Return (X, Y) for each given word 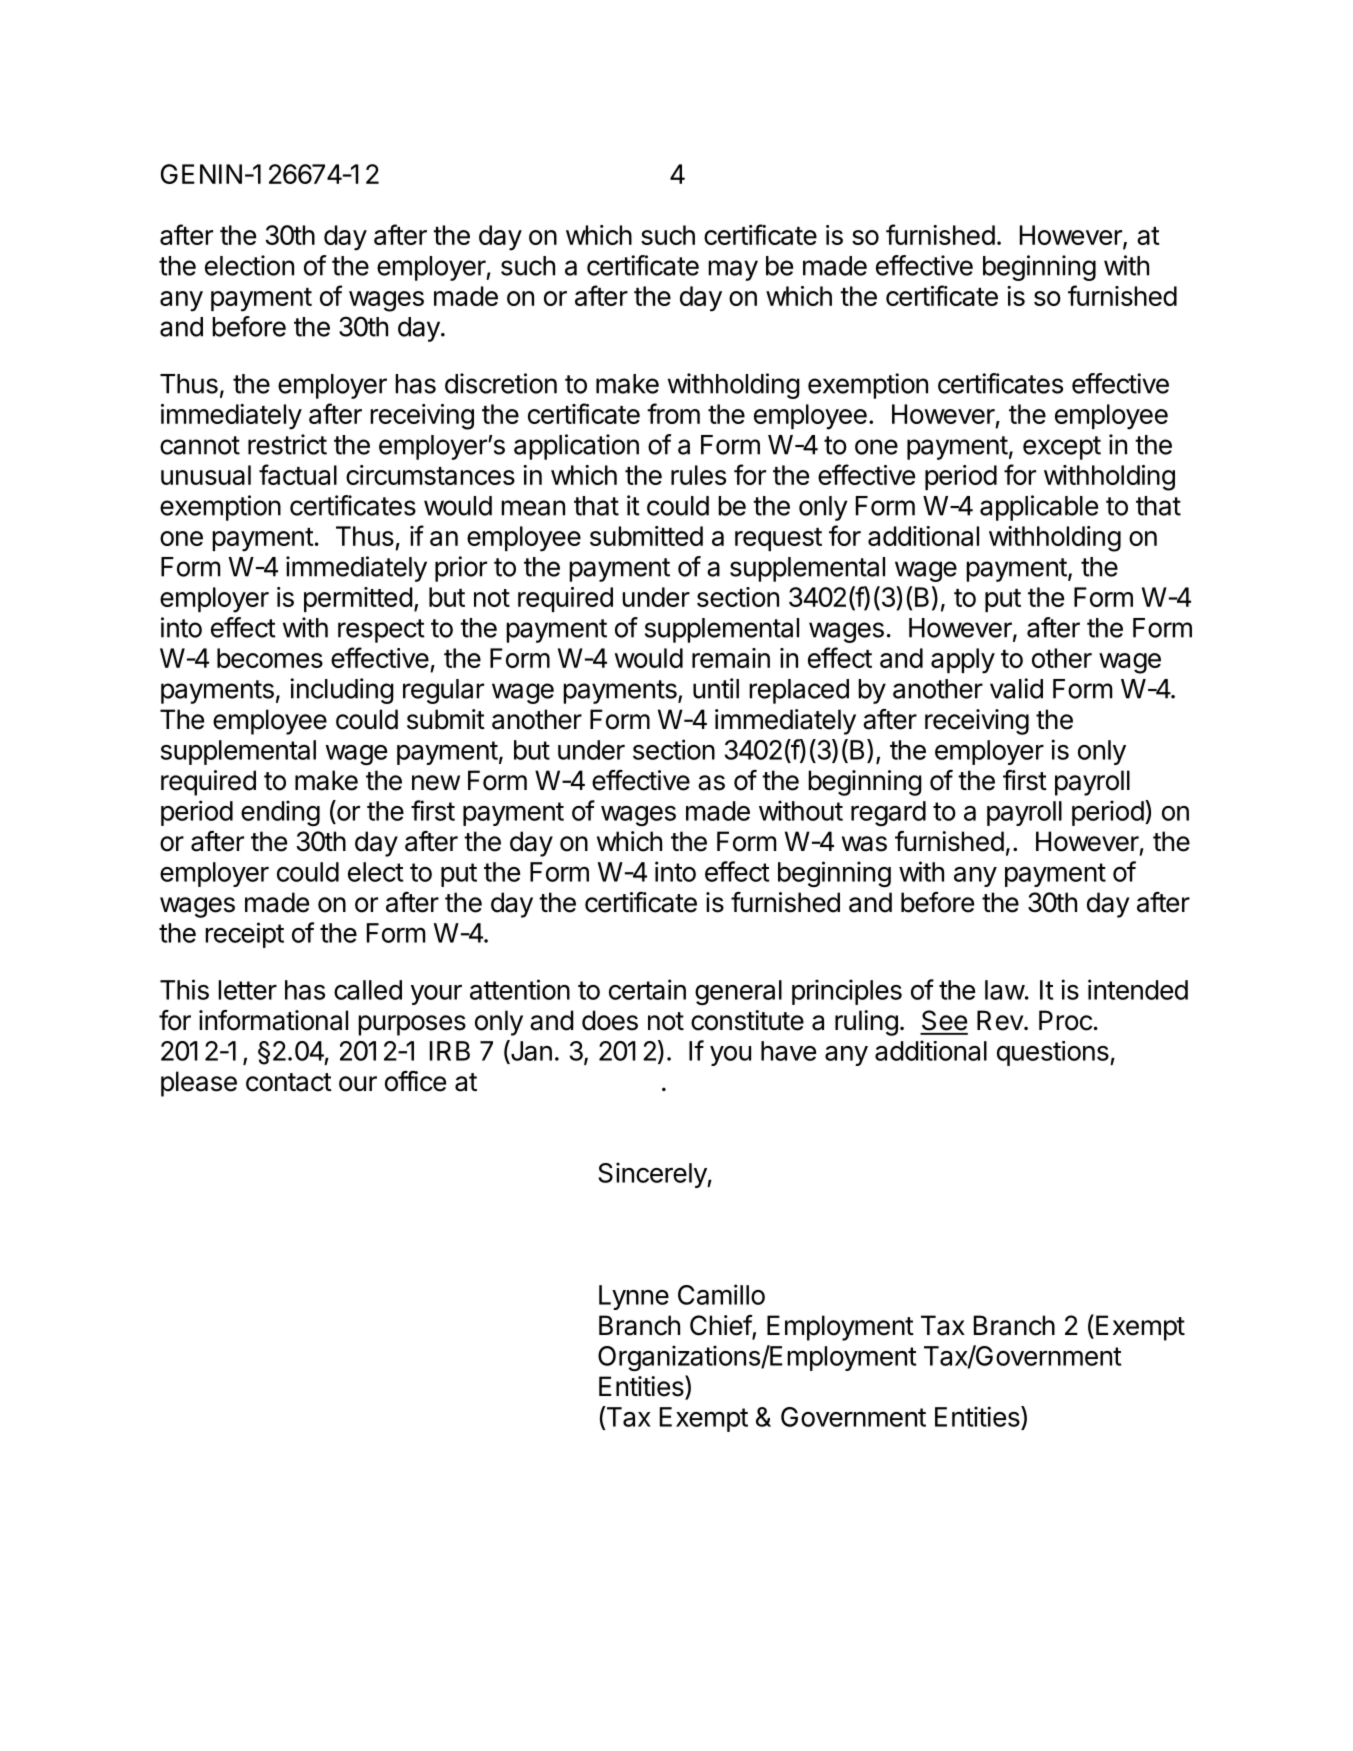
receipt (244, 935)
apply (963, 661)
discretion (501, 383)
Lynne (634, 1297)
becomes (270, 658)
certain (647, 989)
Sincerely (653, 1175)
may (733, 270)
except (1062, 448)
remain (731, 658)
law (1005, 990)
